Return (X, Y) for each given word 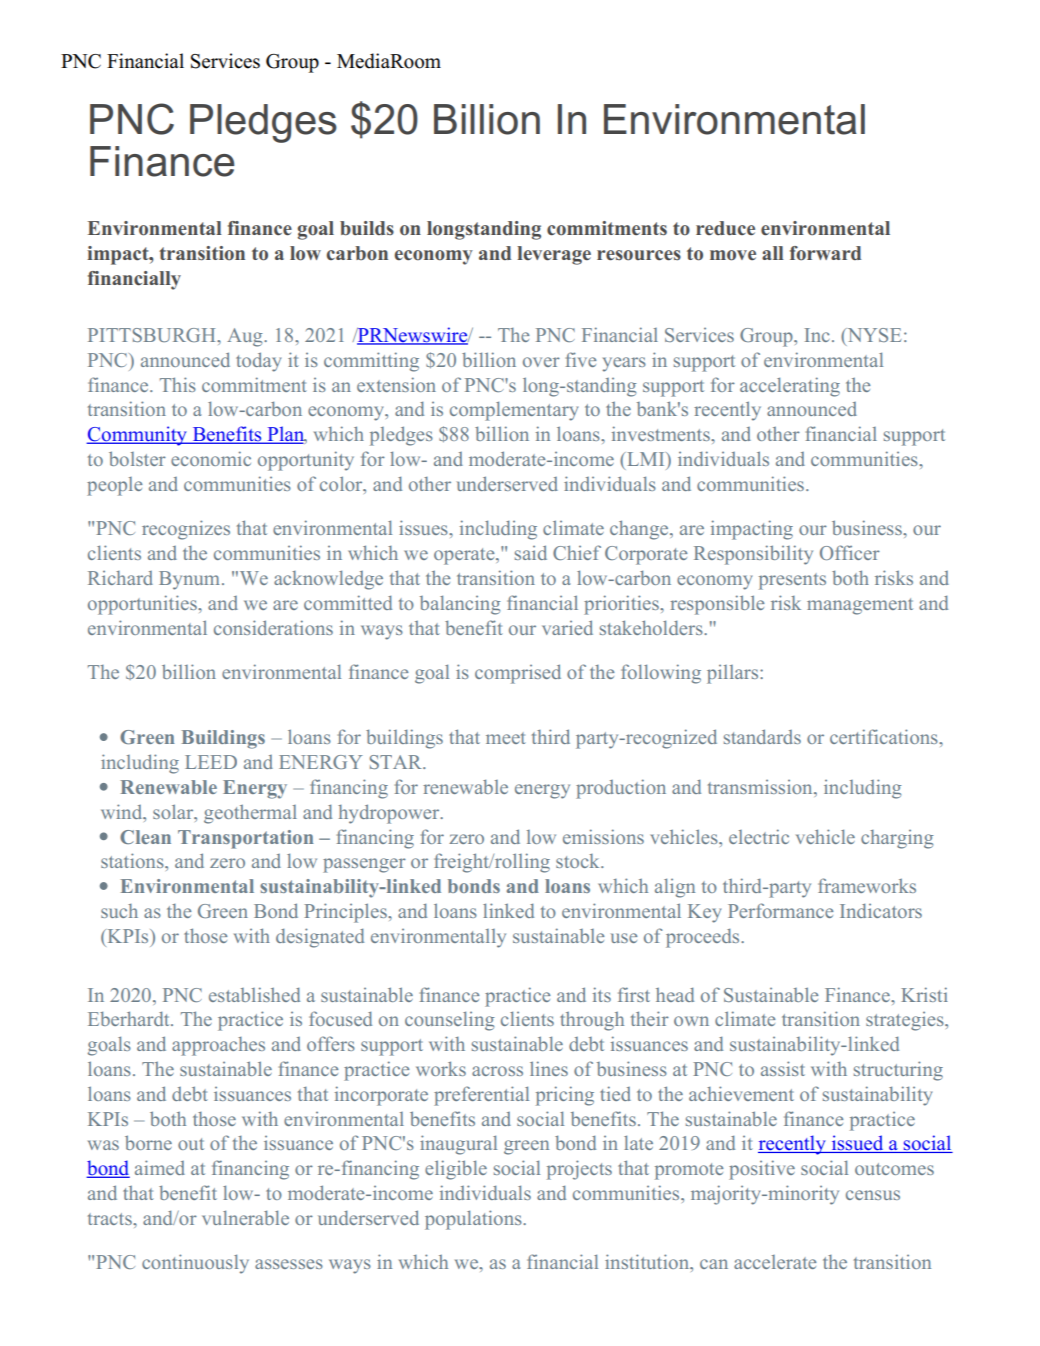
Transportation (246, 839)
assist (783, 1068)
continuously (195, 1264)
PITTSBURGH (153, 335)
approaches (218, 1046)
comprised (518, 674)
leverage (554, 255)
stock (579, 861)
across (497, 1071)
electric (759, 836)
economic (211, 458)
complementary (514, 411)
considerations (273, 627)
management (860, 606)
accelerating (790, 387)
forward (825, 253)
